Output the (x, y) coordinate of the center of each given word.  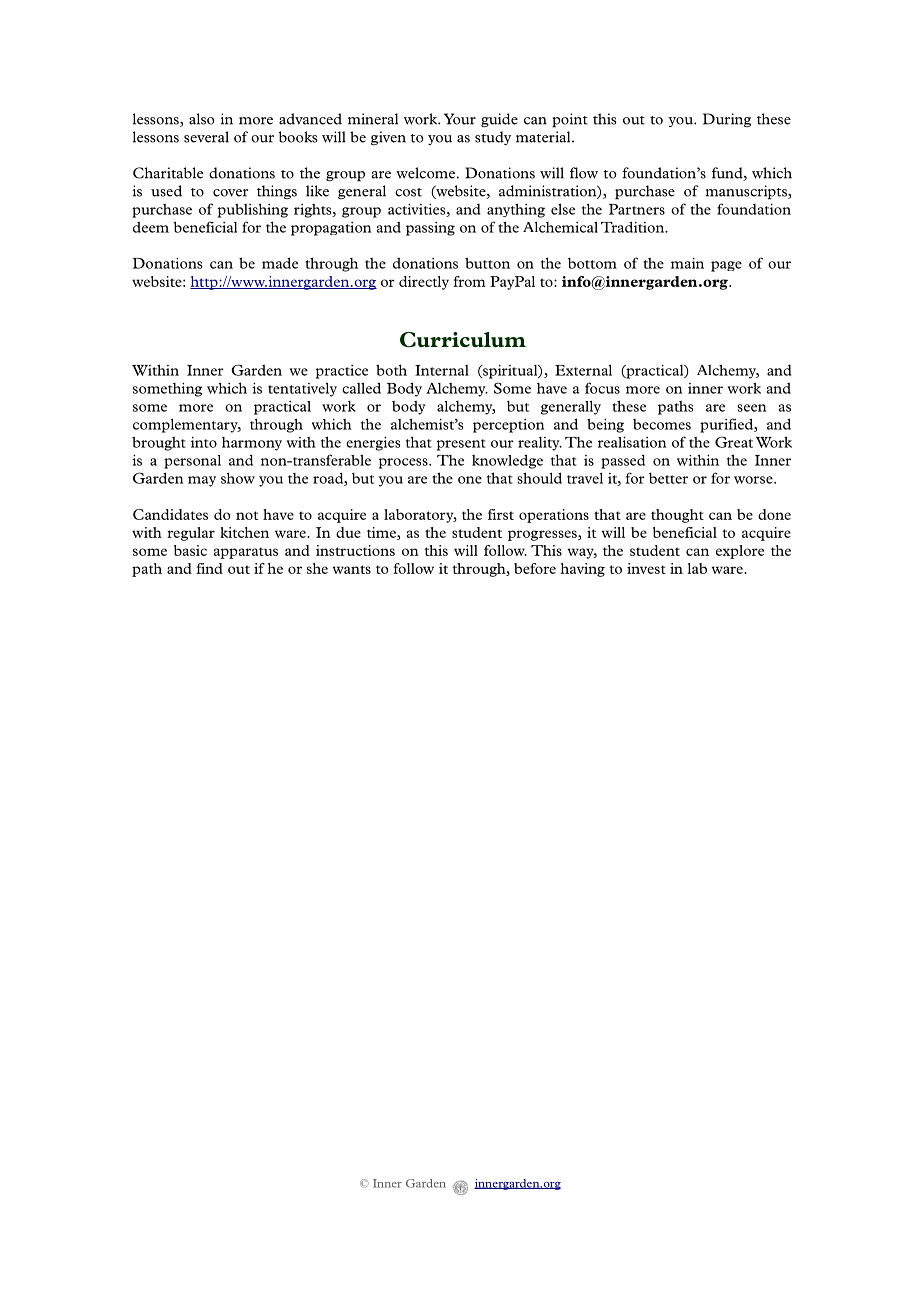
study (493, 138)
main (687, 263)
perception (508, 426)
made (280, 263)
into (204, 442)
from (469, 281)
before (535, 568)
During (727, 120)
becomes (662, 424)
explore (740, 552)
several (206, 137)
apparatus (246, 553)
